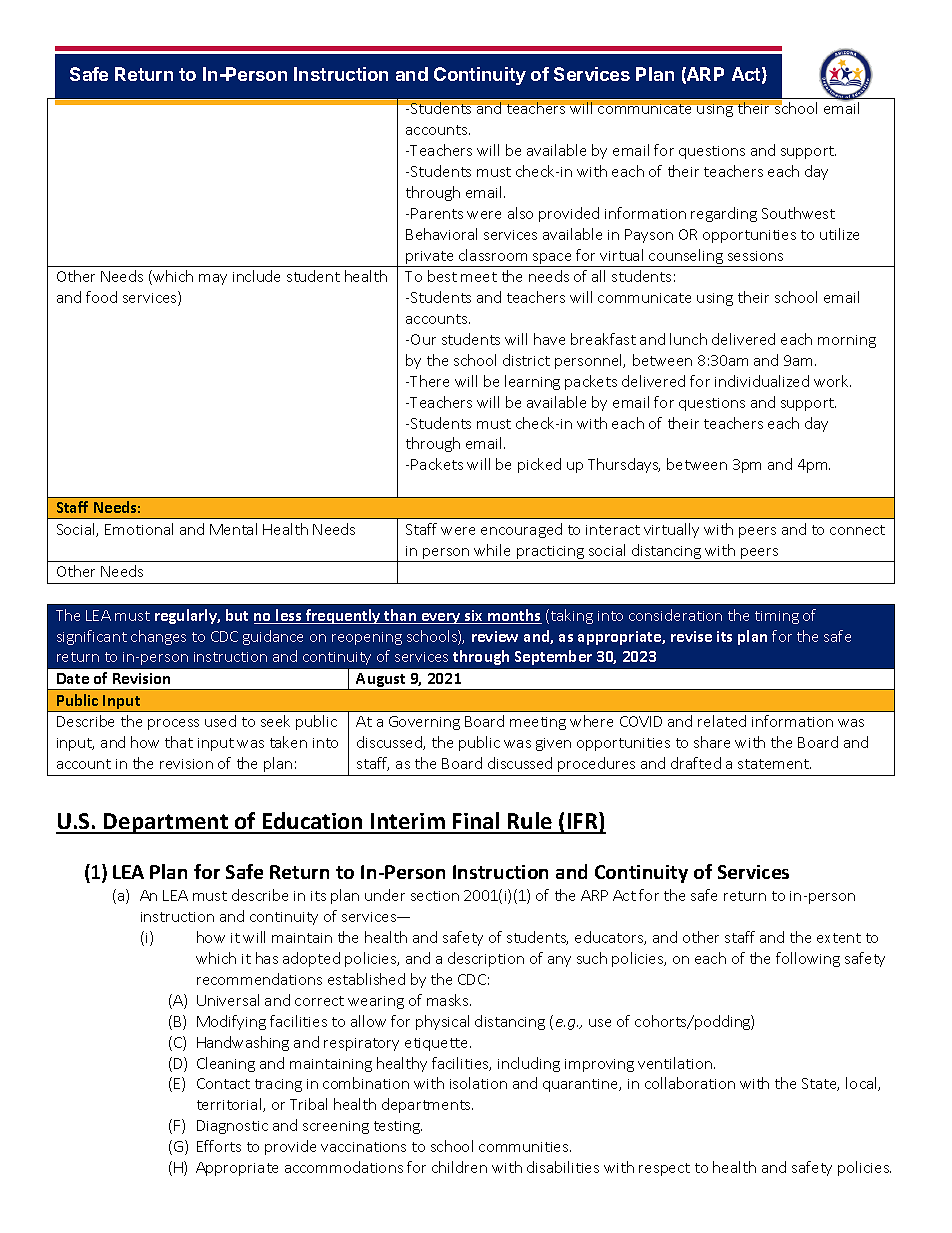 Image resolution: width=952 pixels, height=1233 pixels. Describe the element at coordinates (213, 279) in the image. I see `may` at that location.
